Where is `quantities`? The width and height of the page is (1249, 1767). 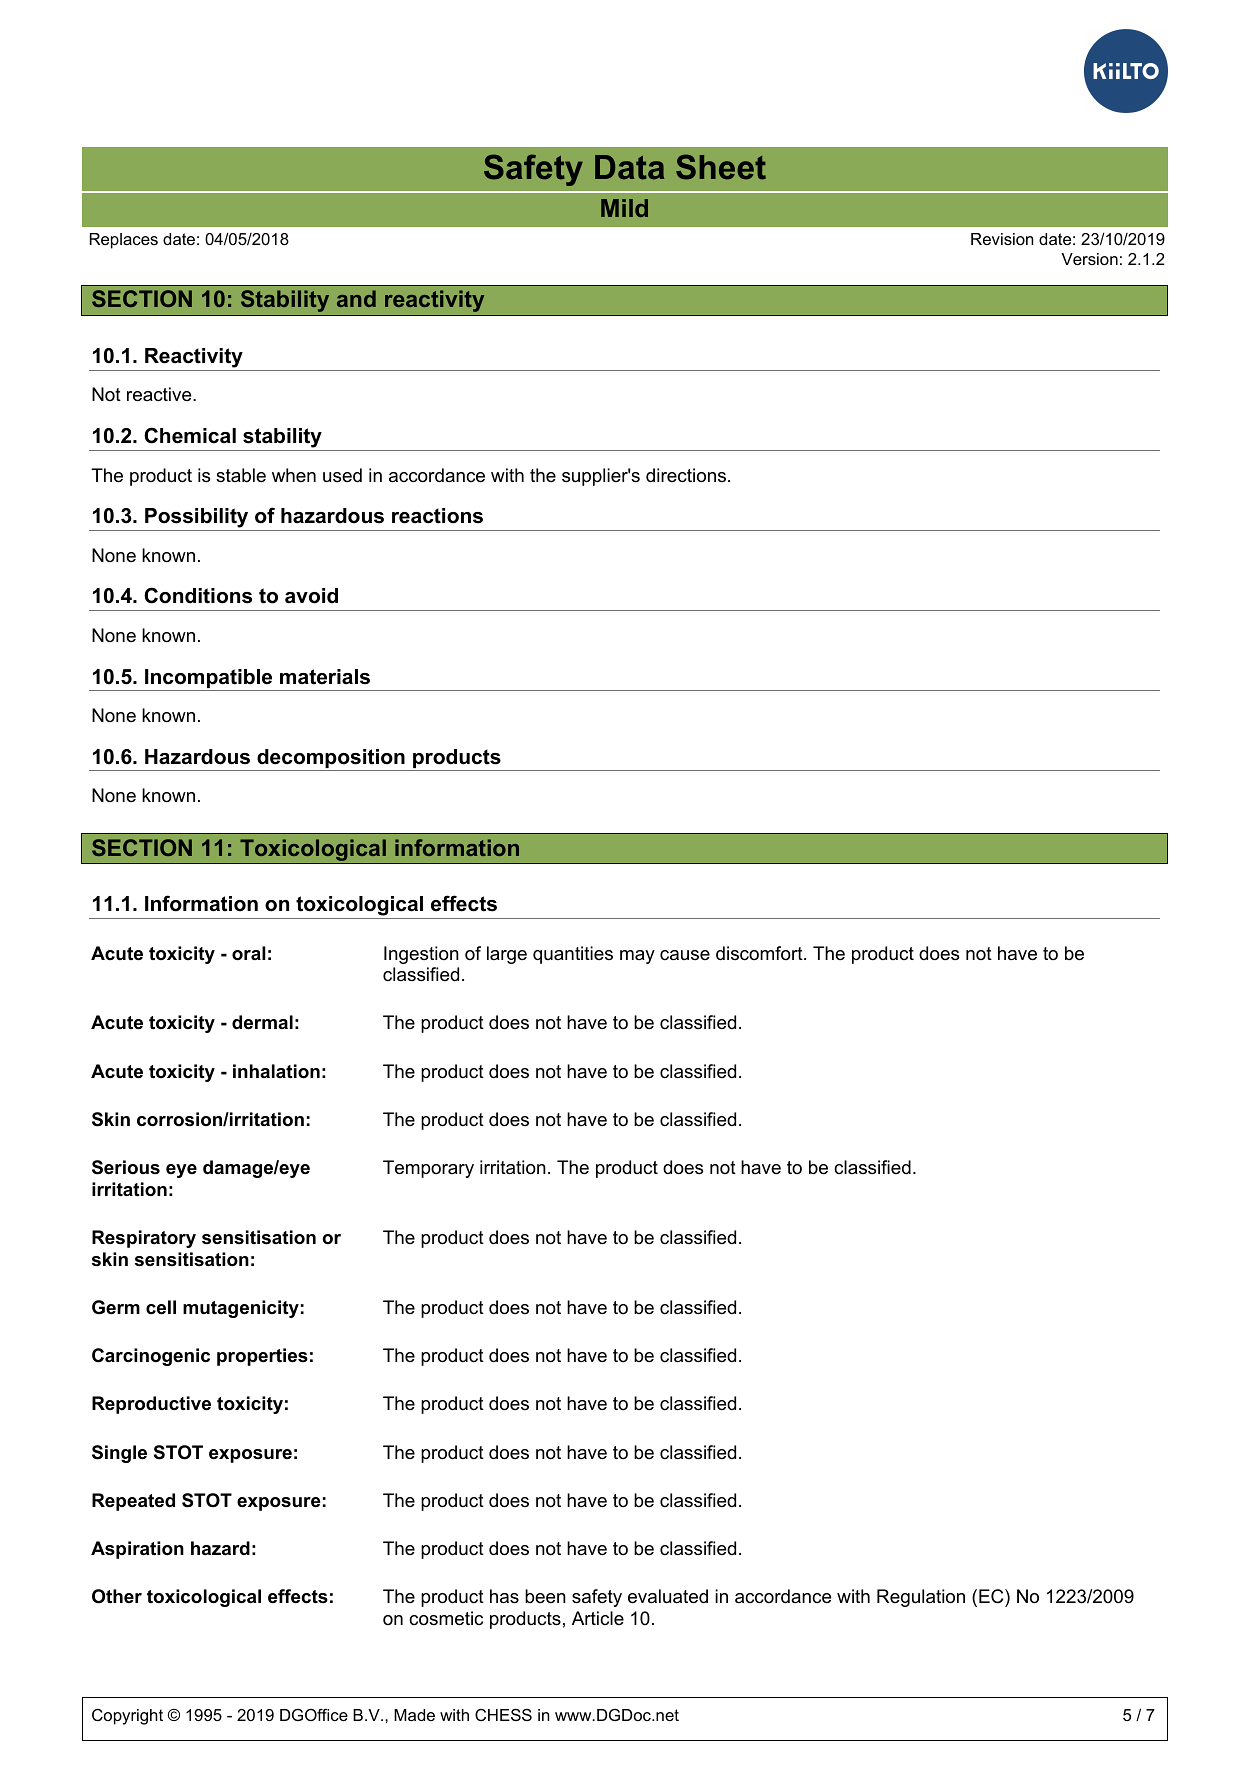
quantities is located at coordinates (573, 955).
